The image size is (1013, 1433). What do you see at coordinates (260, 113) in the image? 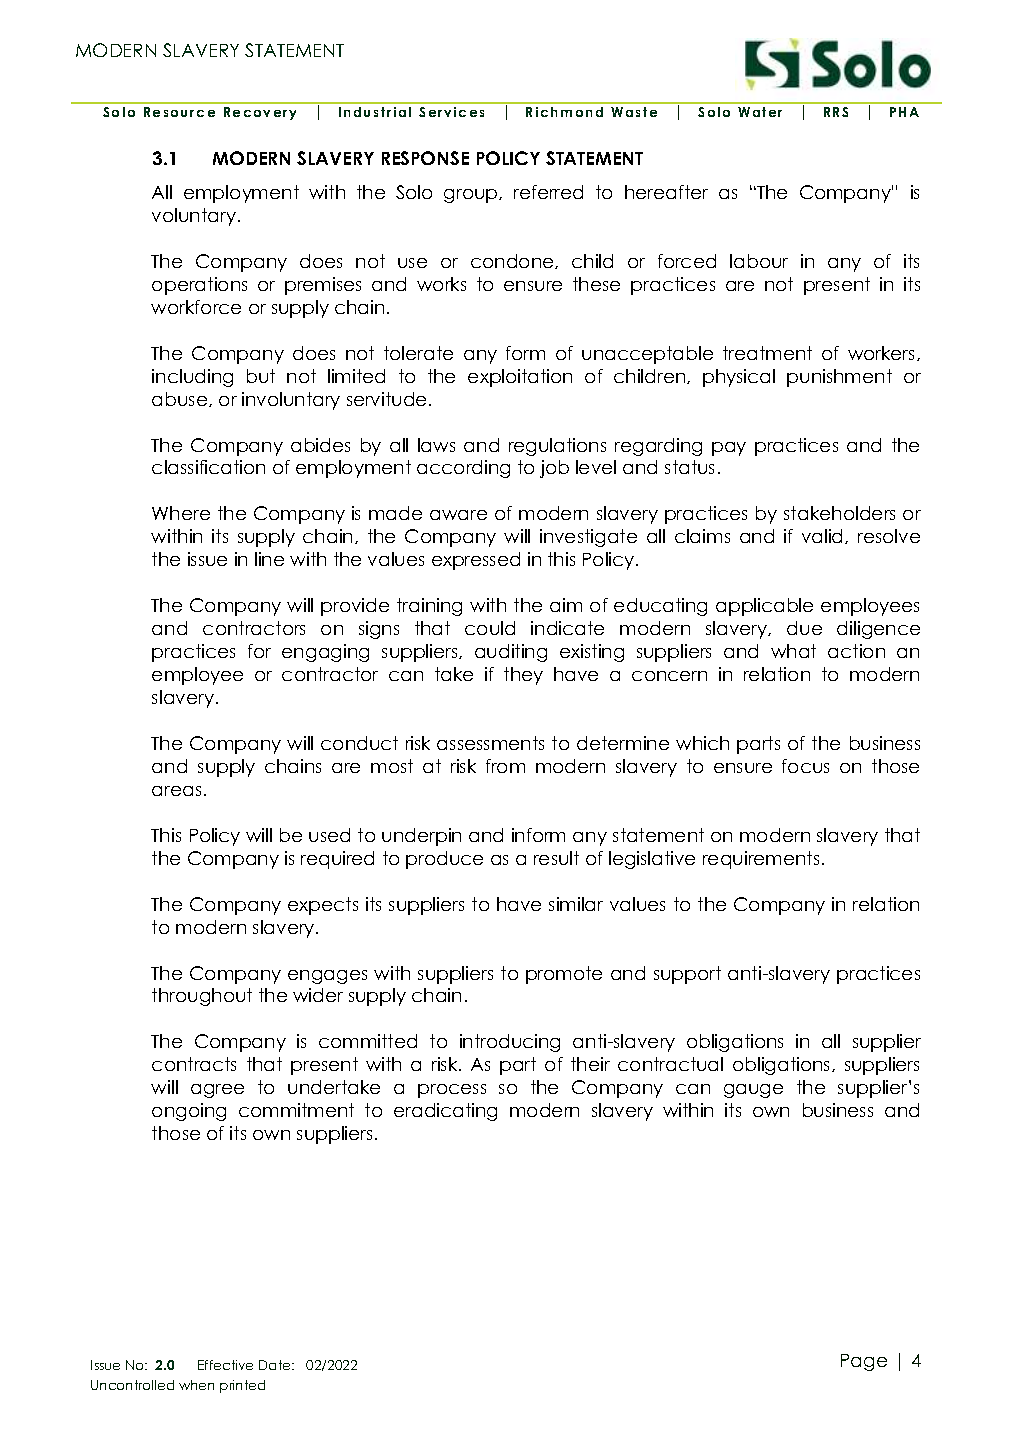
I see `Recovery` at bounding box center [260, 113].
